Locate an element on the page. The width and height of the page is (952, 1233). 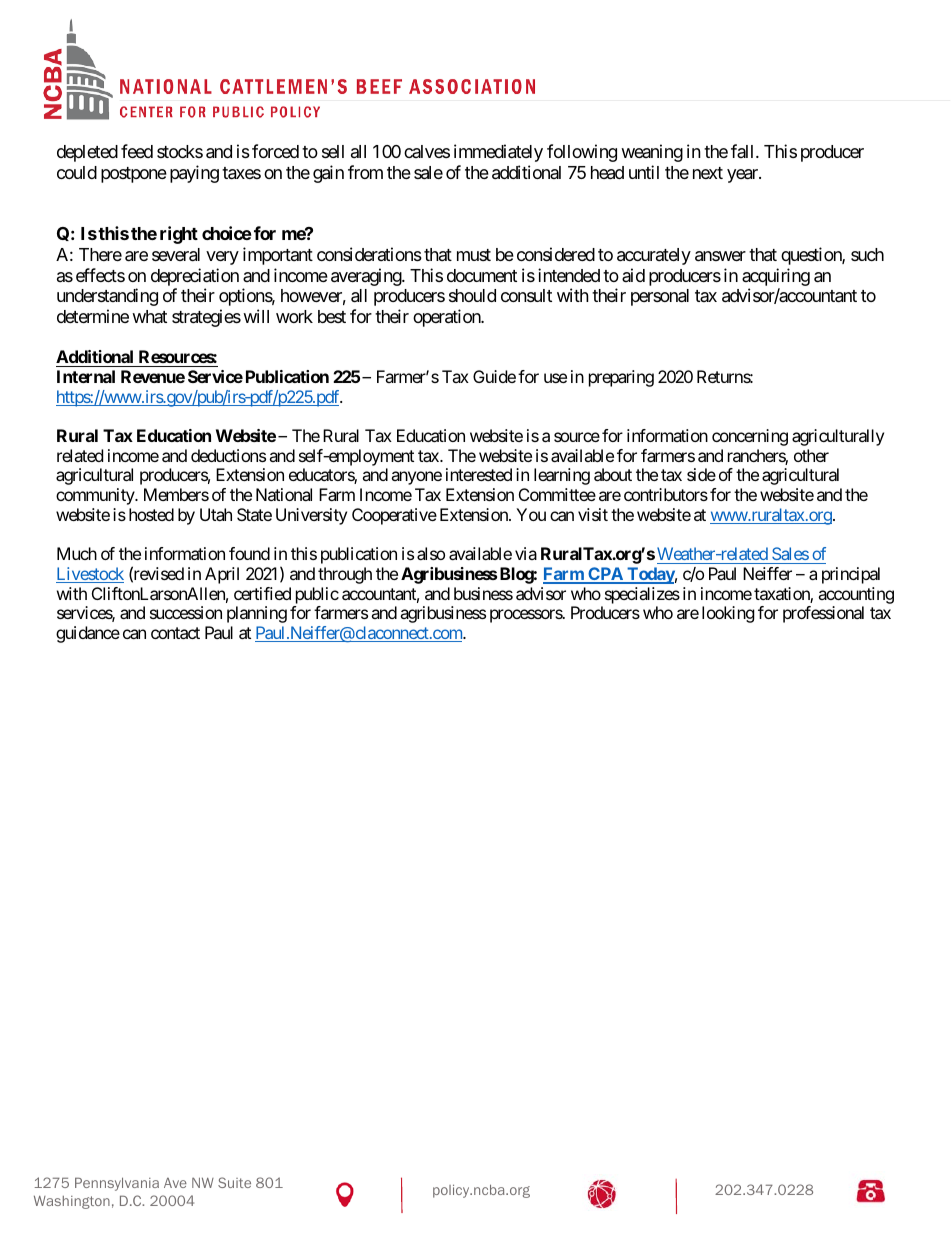
contact is located at coordinates (175, 633).
